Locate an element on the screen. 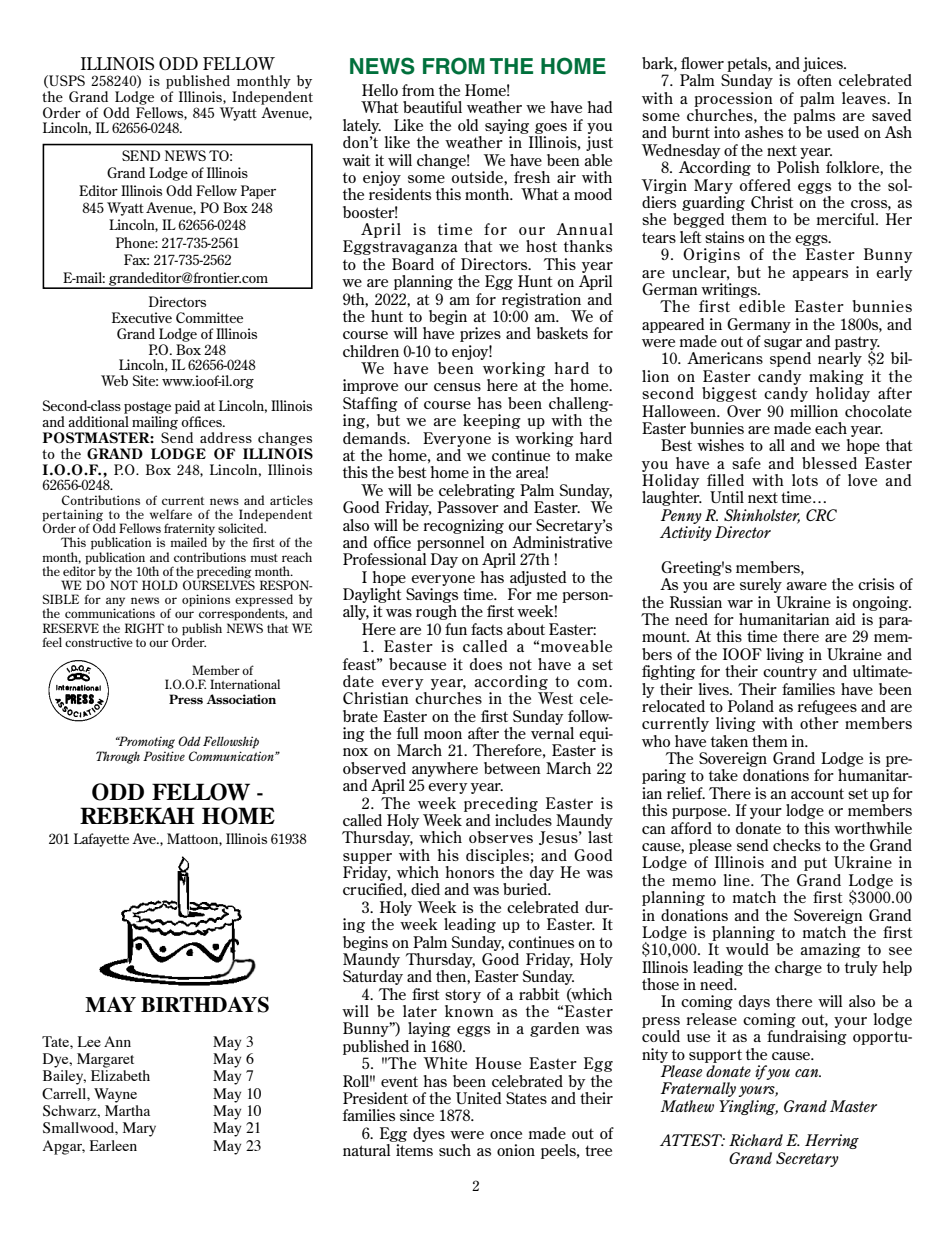  often is located at coordinates (814, 80).
